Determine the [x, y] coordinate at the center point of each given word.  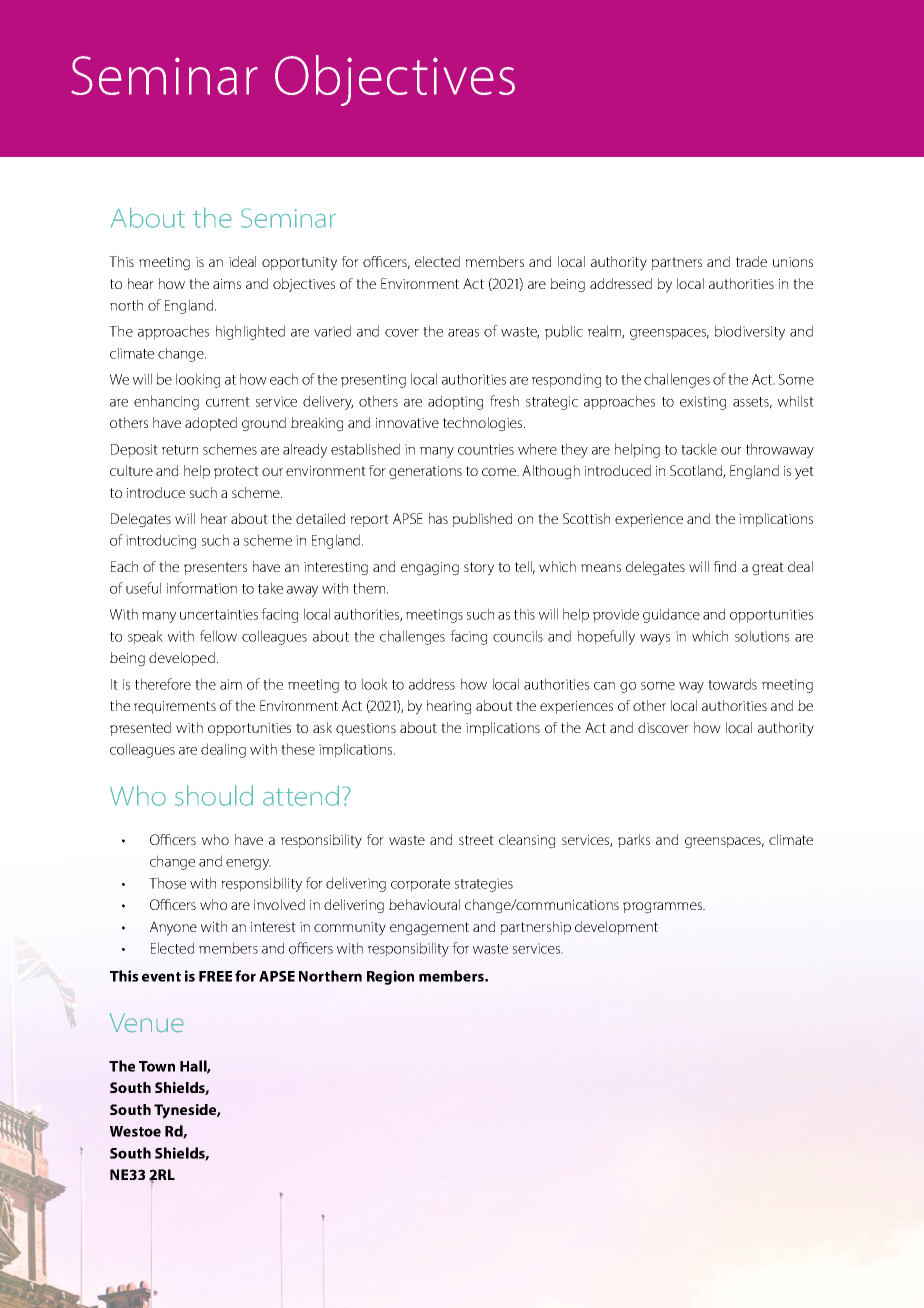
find [724, 566]
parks [634, 841]
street [476, 840]
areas [463, 333]
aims [227, 284]
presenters [215, 568]
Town [157, 1066]
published [482, 520]
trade [751, 261]
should [214, 795]
